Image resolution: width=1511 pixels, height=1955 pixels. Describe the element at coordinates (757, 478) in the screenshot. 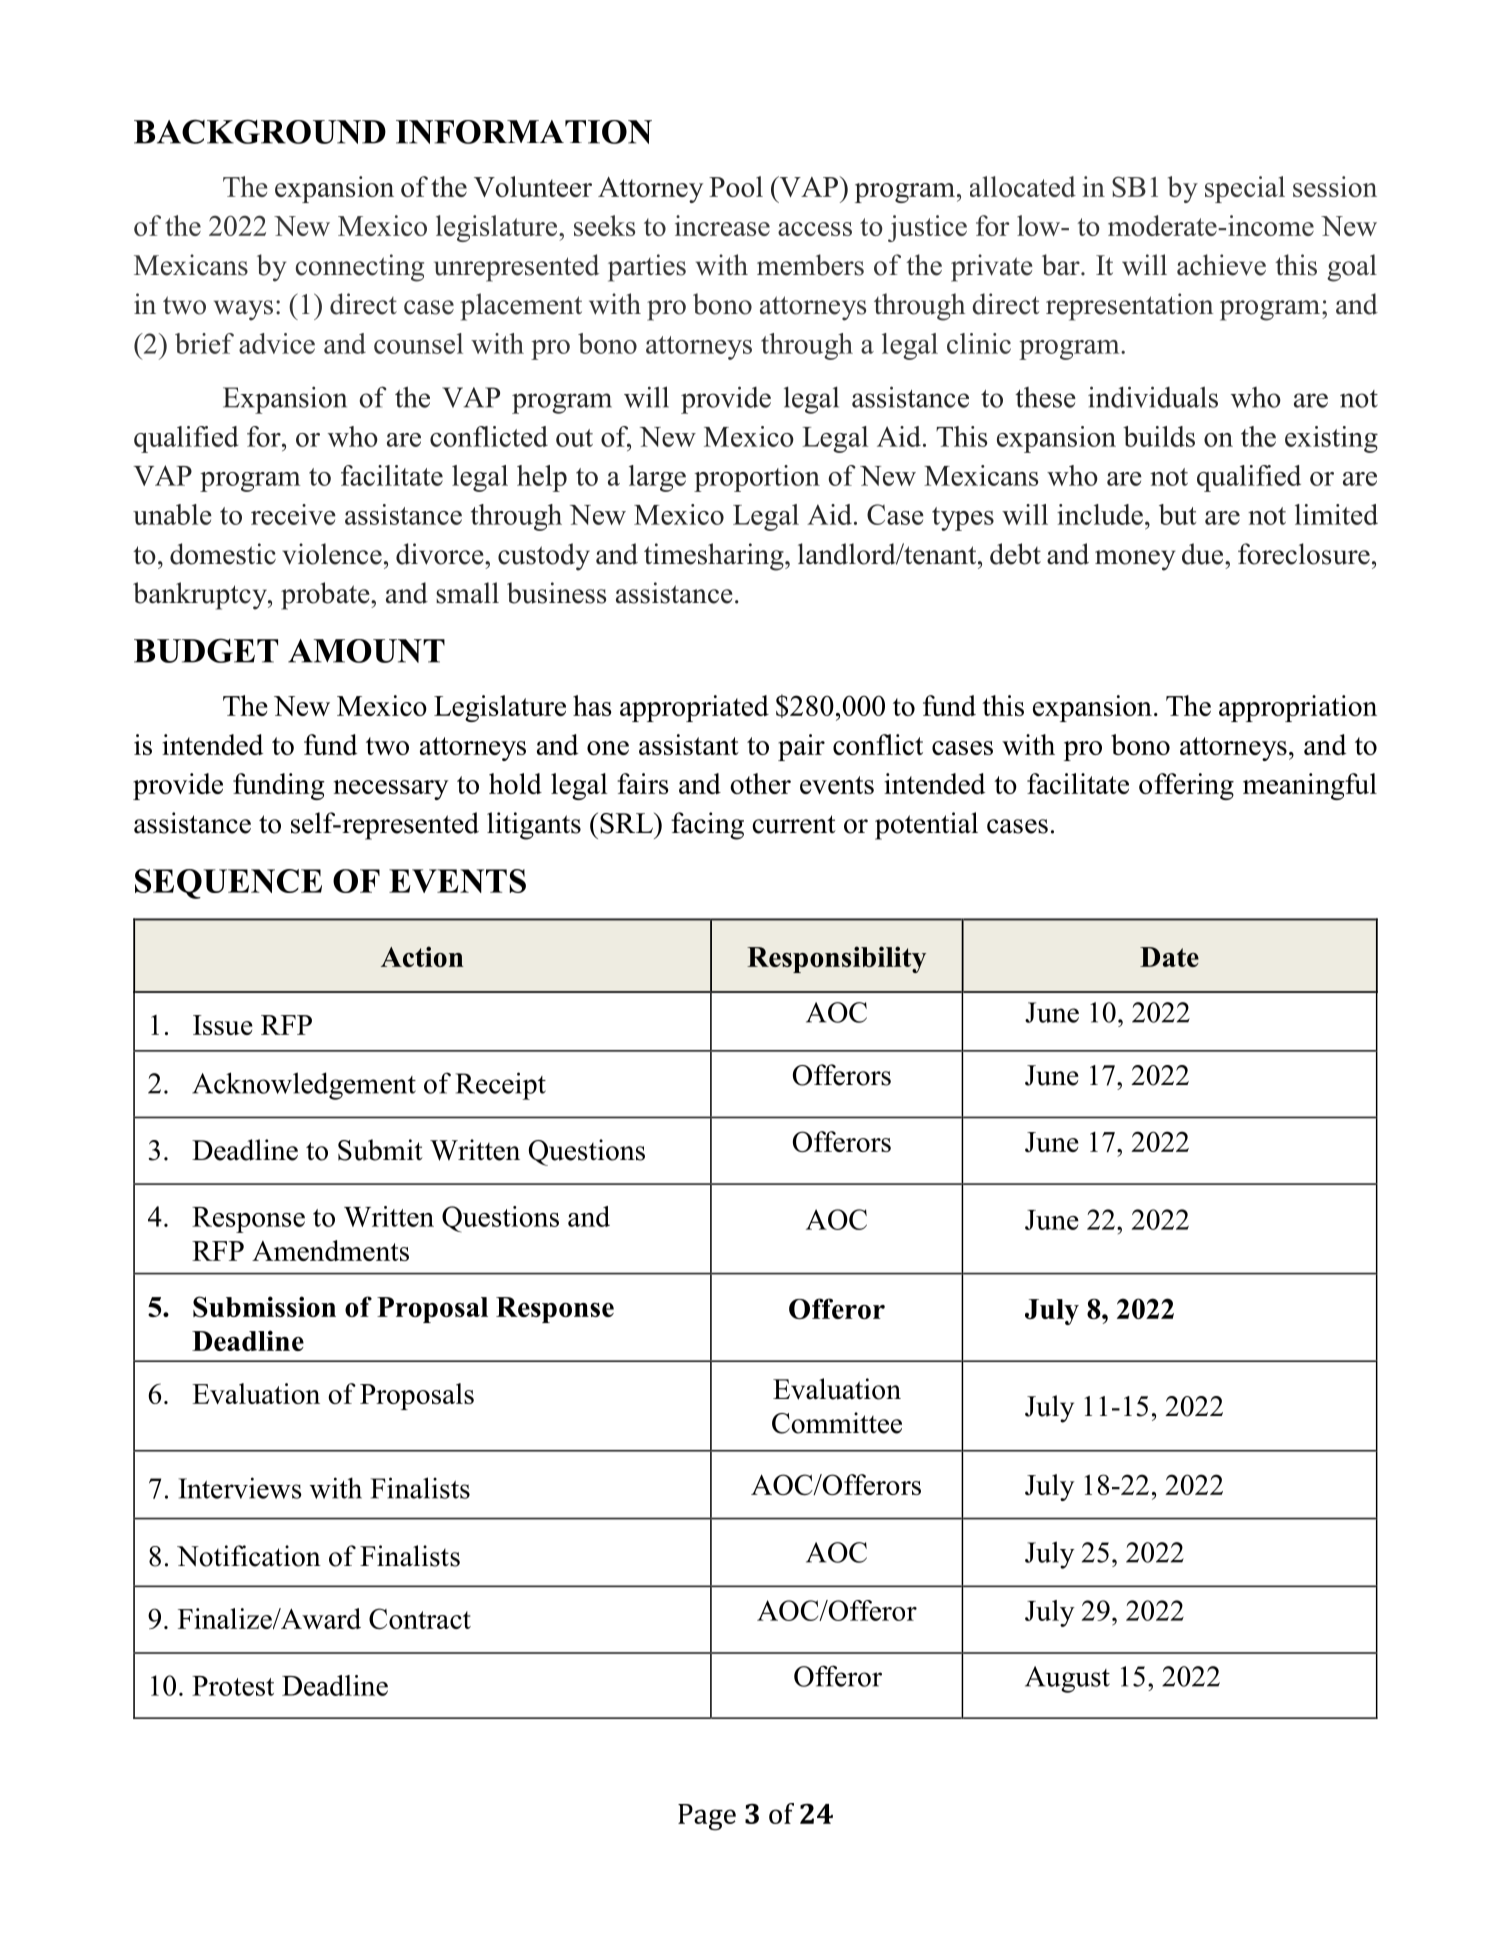

I see `proportion` at that location.
